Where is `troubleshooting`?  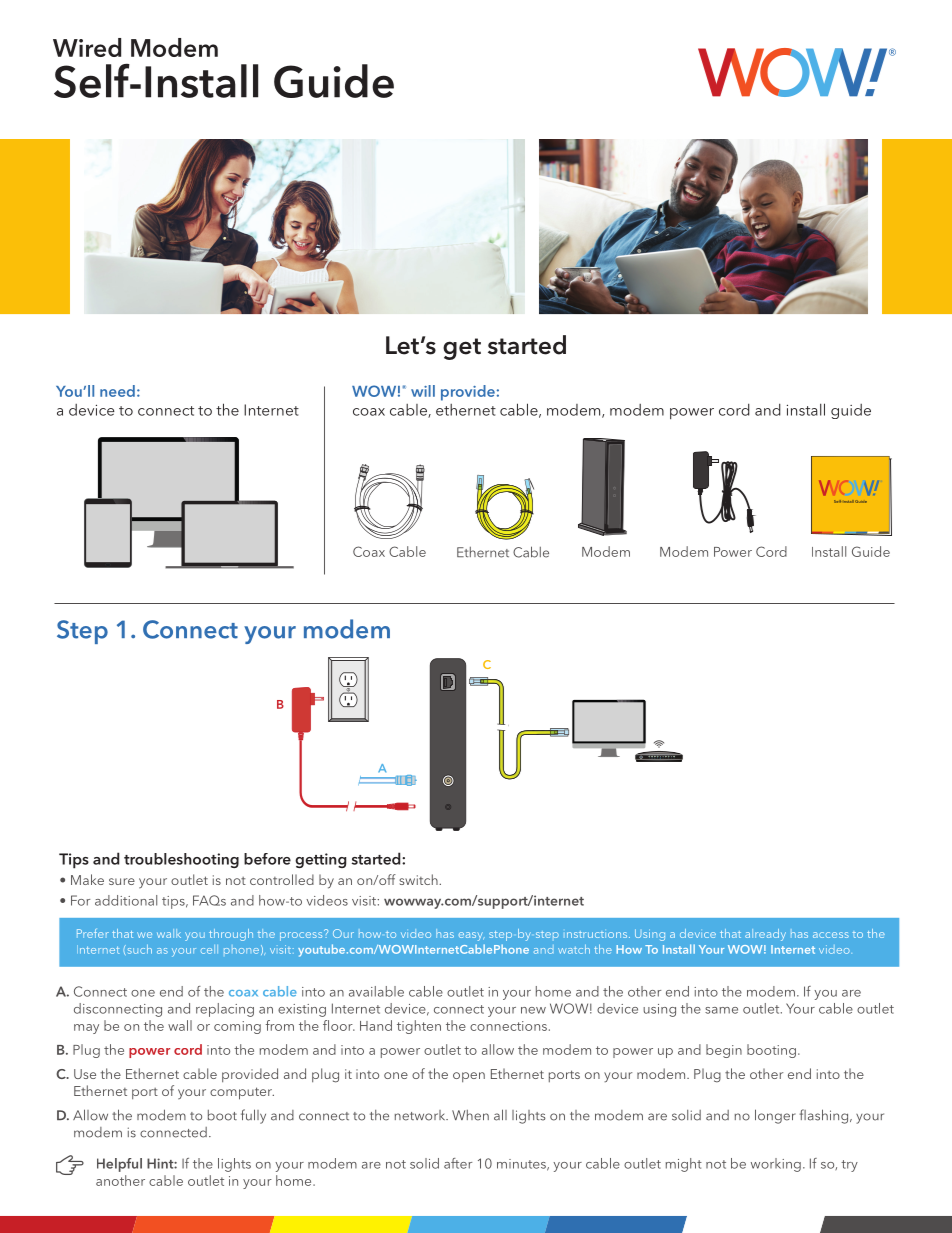 troubleshooting is located at coordinates (181, 860).
